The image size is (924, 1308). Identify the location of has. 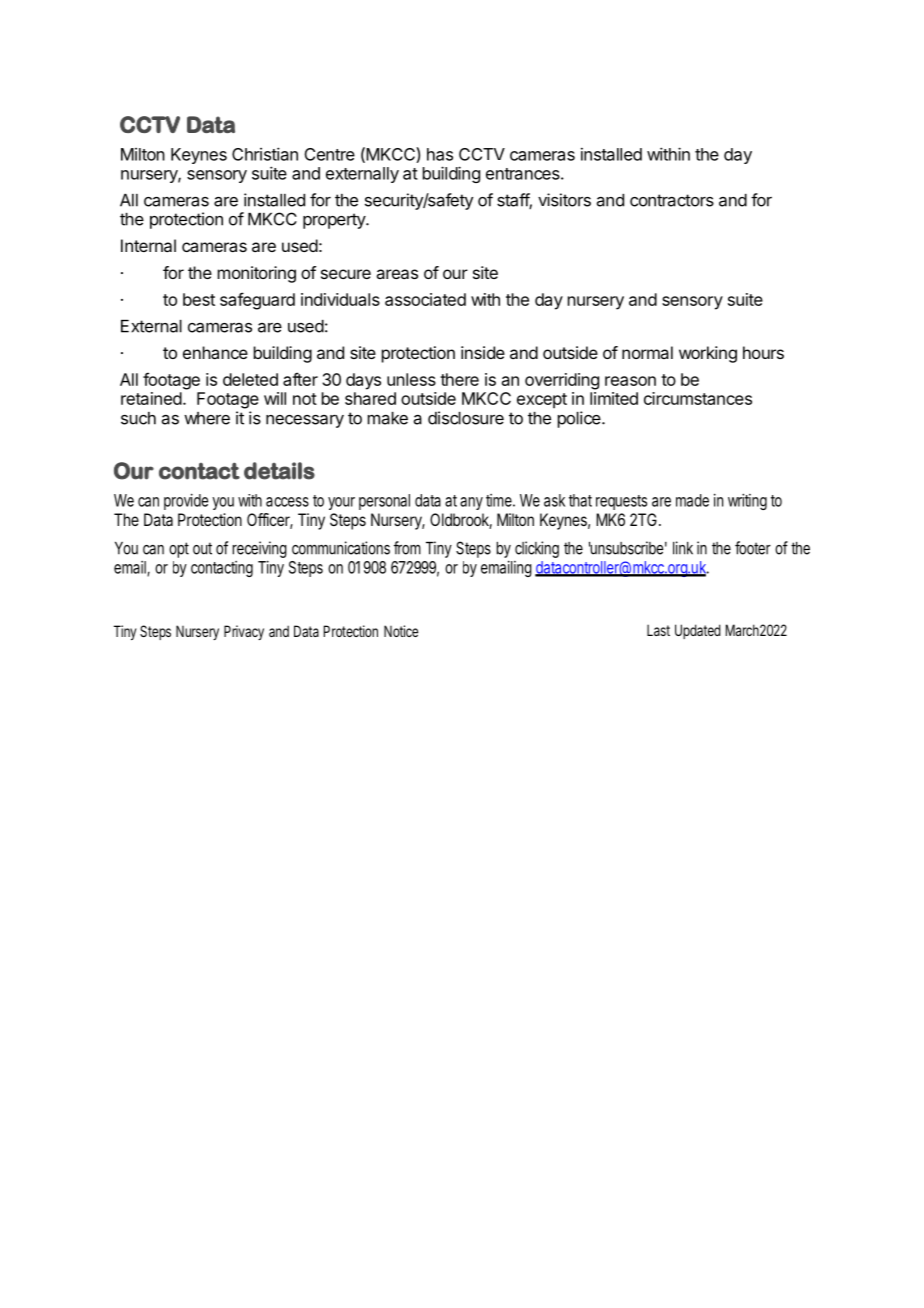
(440, 154).
